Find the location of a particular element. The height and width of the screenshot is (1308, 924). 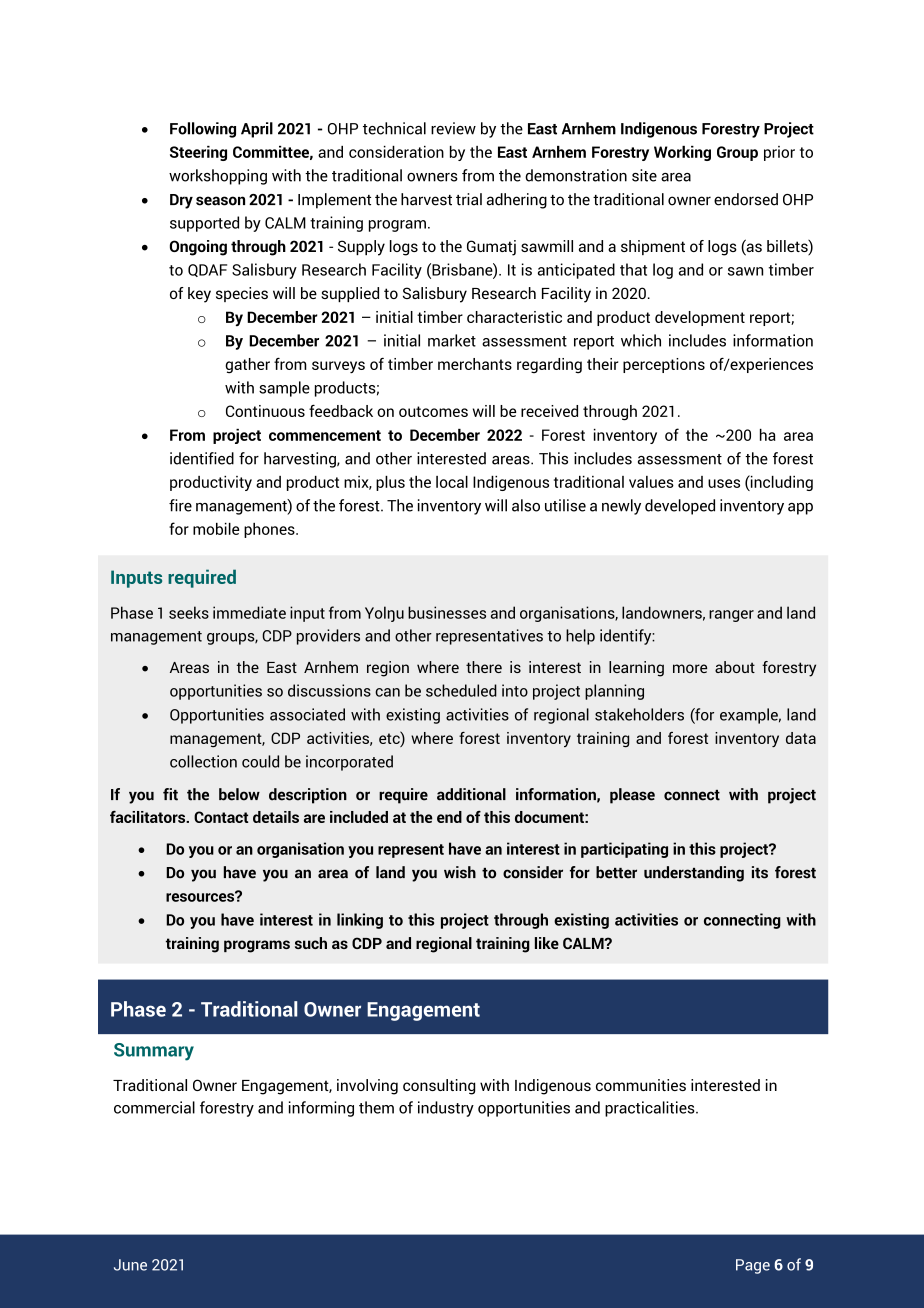

Contact is located at coordinates (221, 817).
